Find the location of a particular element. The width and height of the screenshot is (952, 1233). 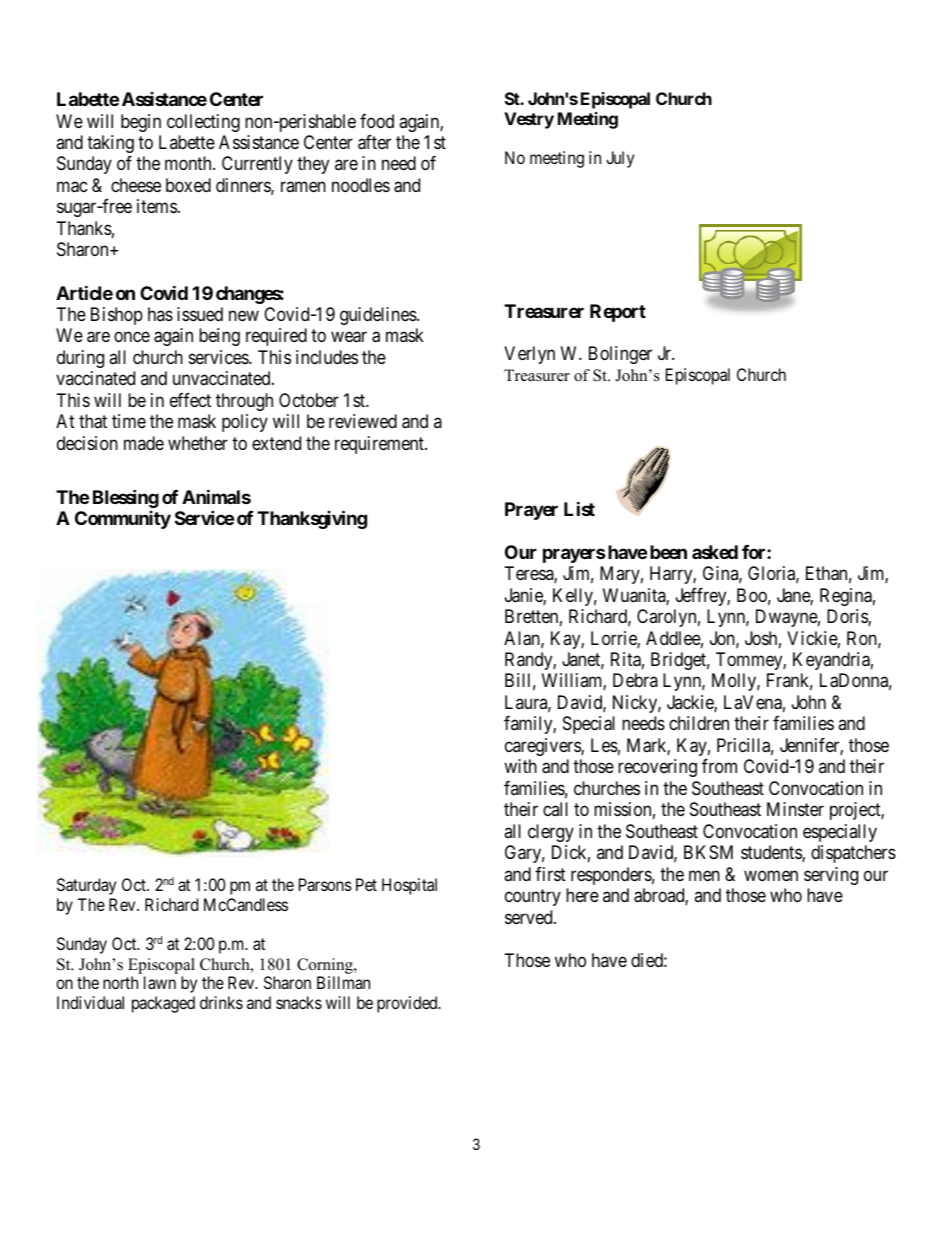

month is located at coordinates (189, 163).
